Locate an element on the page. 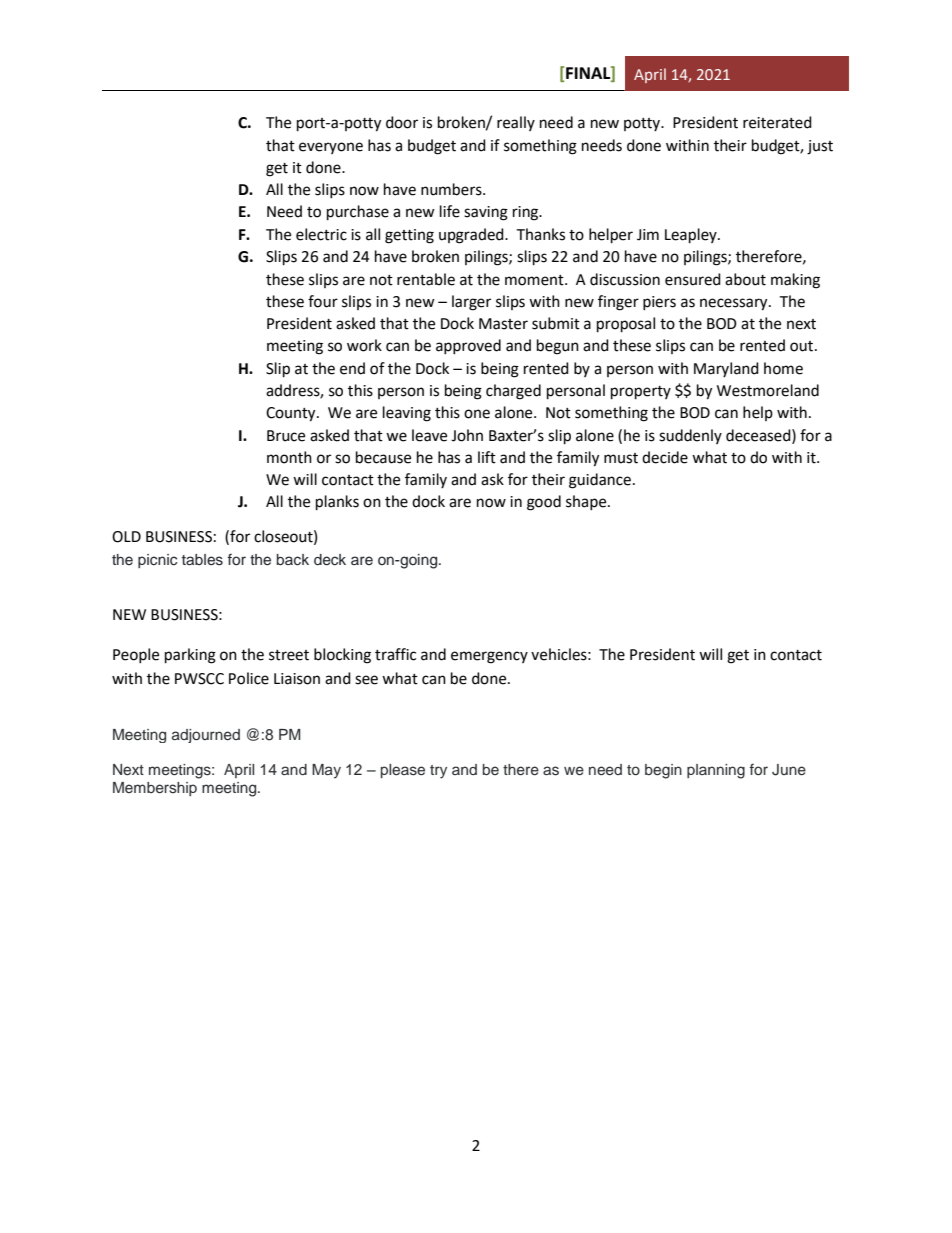 This document has width=952, height=1233. Membership is located at coordinates (155, 789).
